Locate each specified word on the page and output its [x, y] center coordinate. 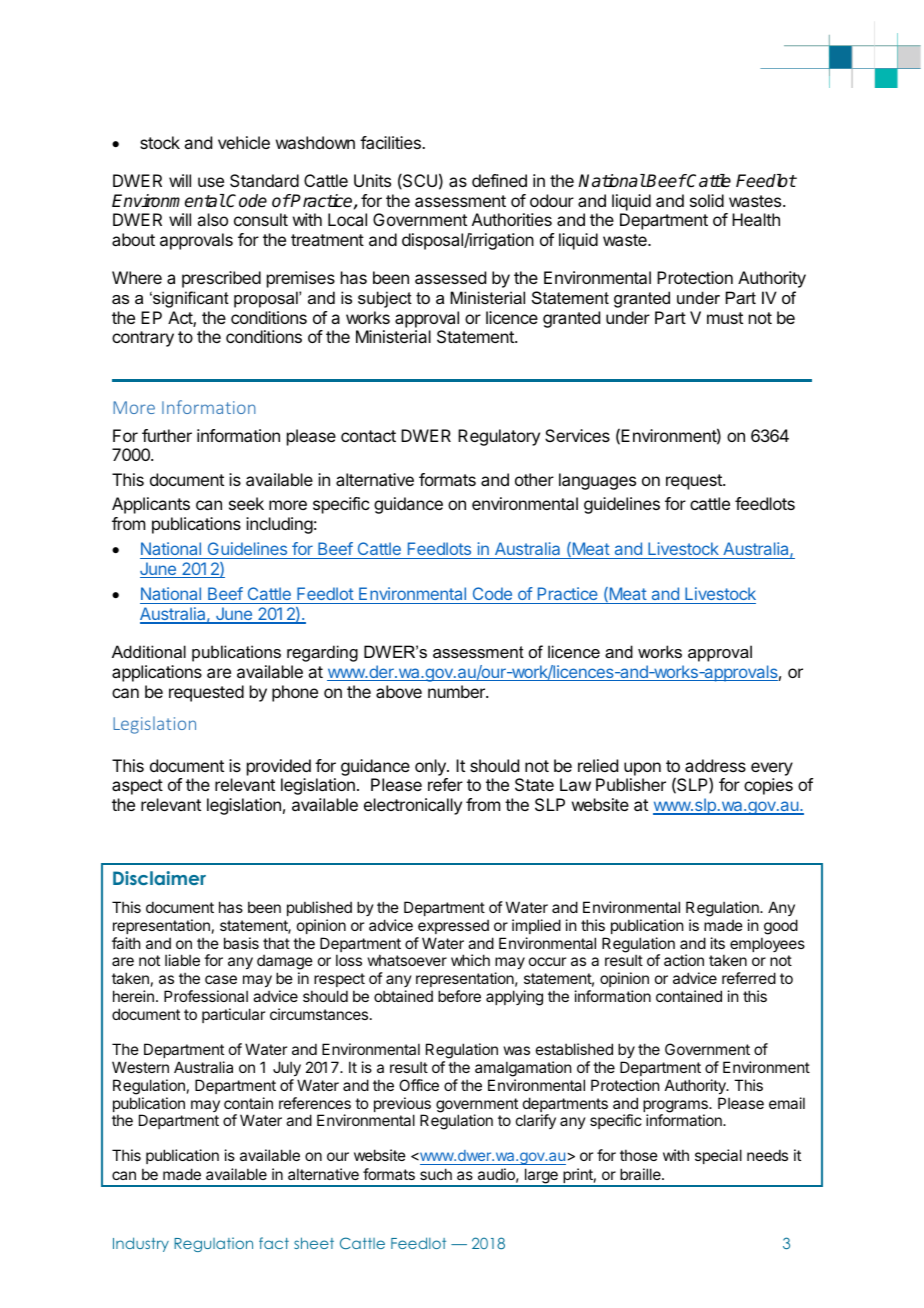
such [436, 1174]
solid [707, 200]
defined [499, 180]
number [457, 691]
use [211, 182]
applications [157, 673]
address [715, 765]
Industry [141, 1244]
